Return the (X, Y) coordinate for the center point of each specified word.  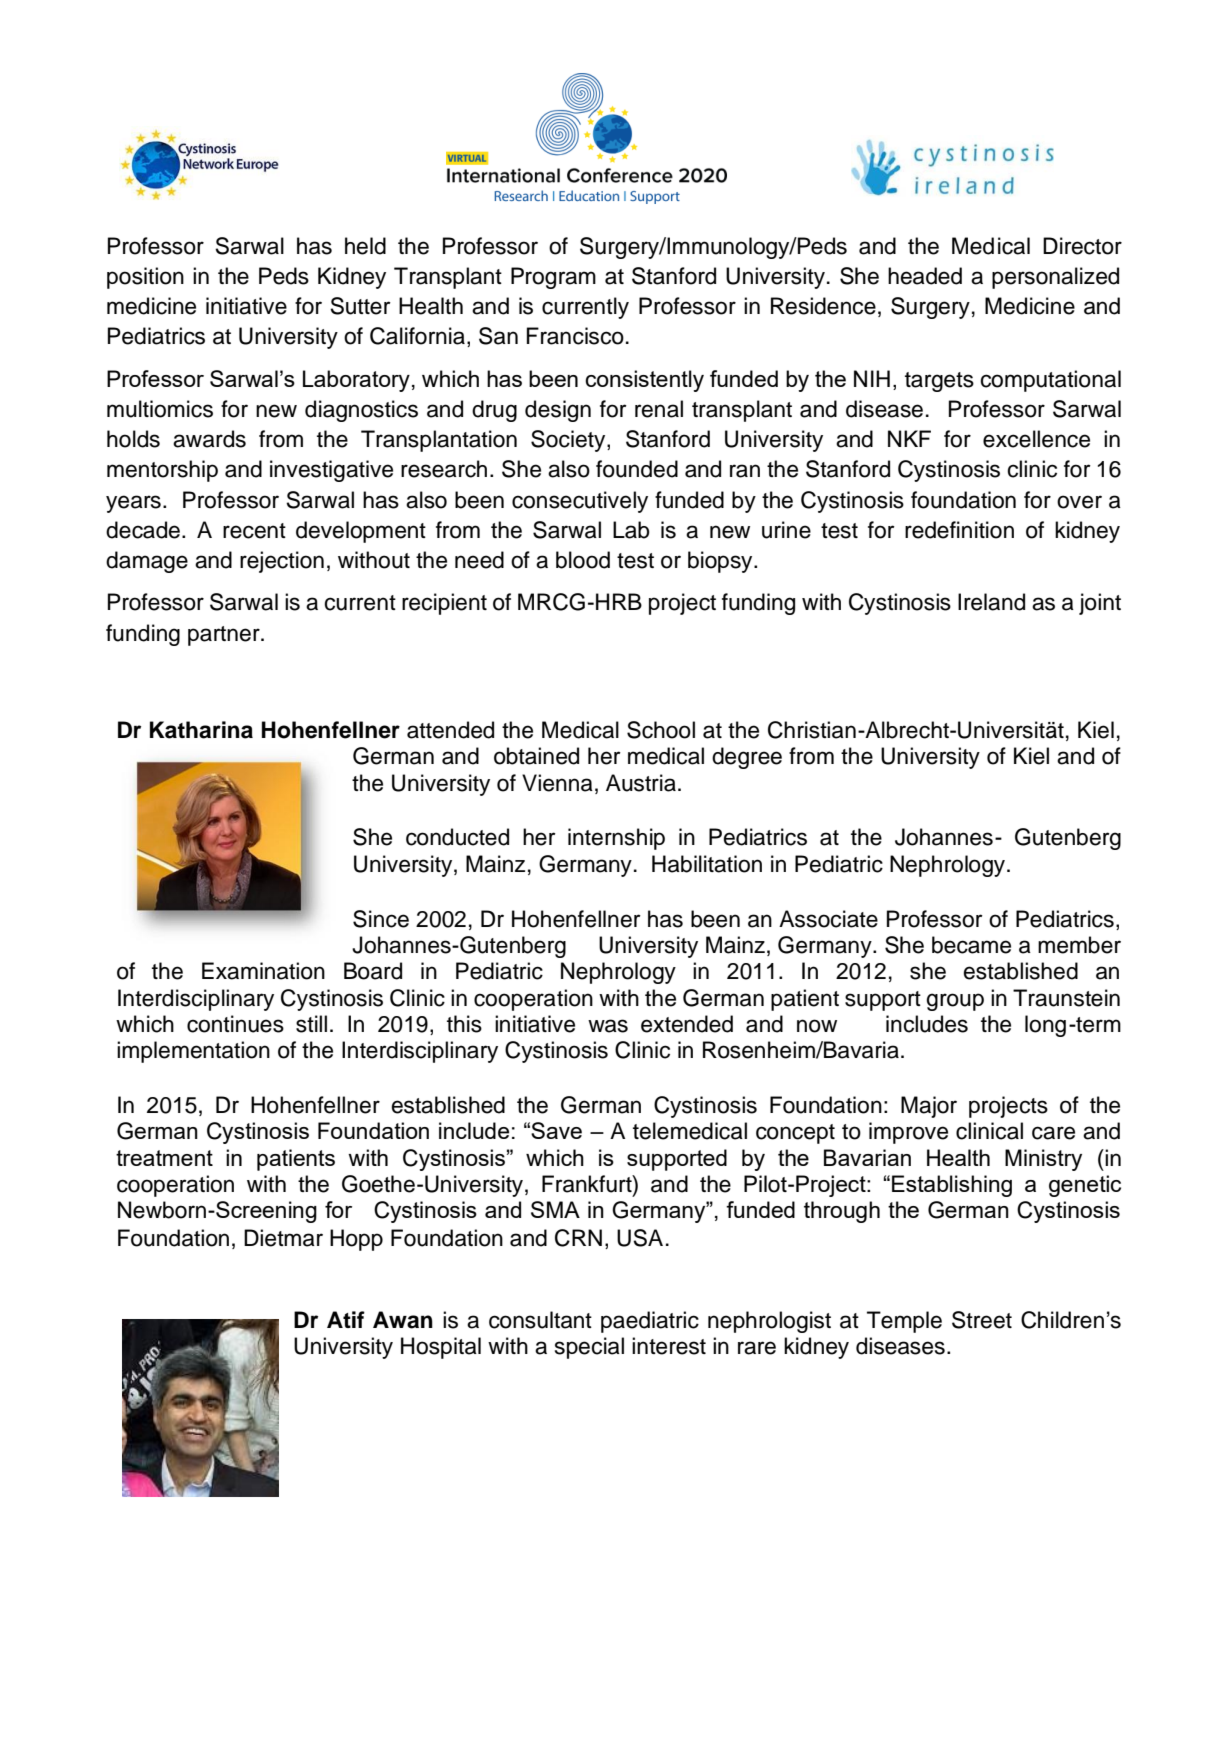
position (145, 278)
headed (925, 276)
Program (553, 278)
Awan (403, 1320)
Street (982, 1320)
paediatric (650, 1322)
